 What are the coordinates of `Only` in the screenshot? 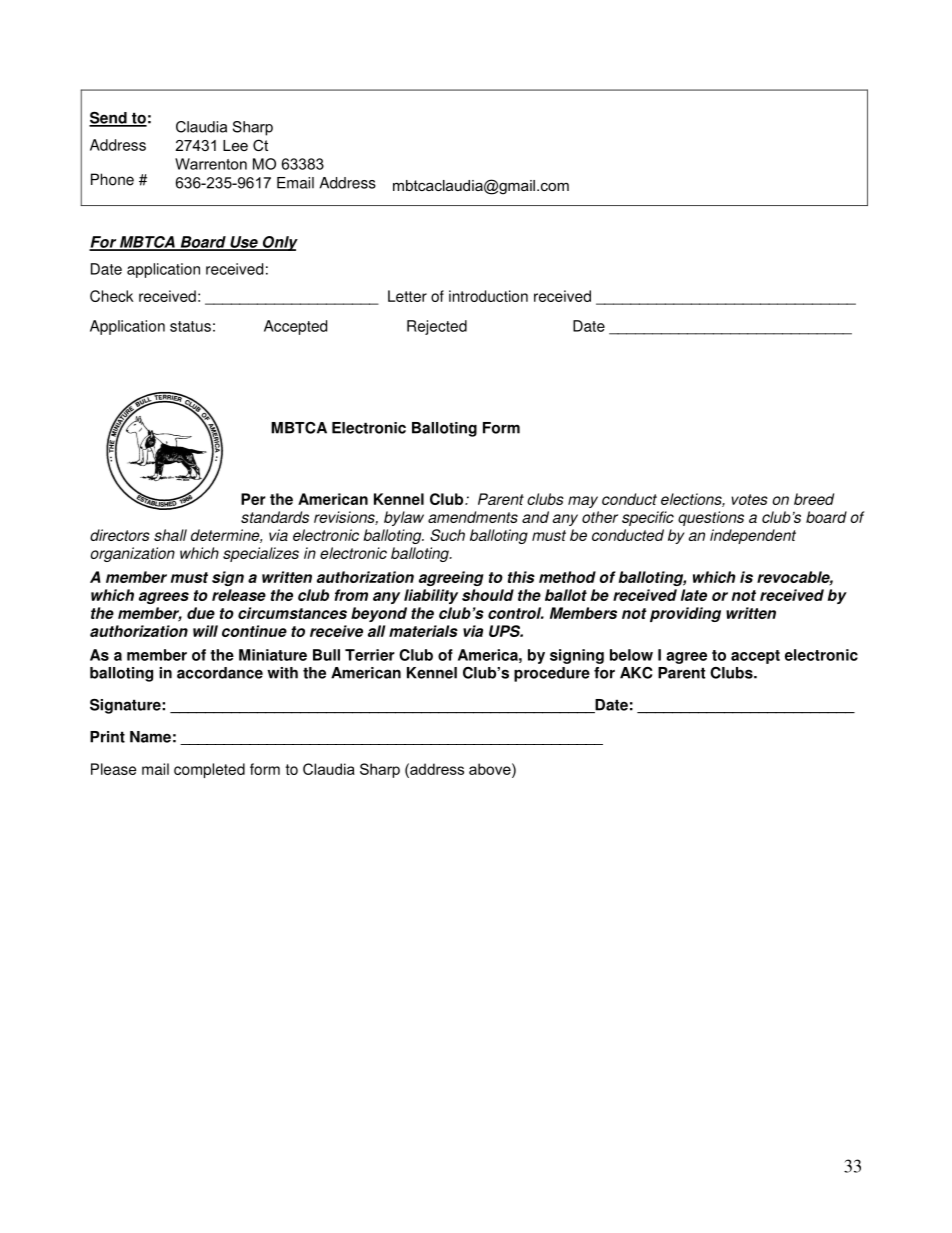 It's located at (279, 243).
